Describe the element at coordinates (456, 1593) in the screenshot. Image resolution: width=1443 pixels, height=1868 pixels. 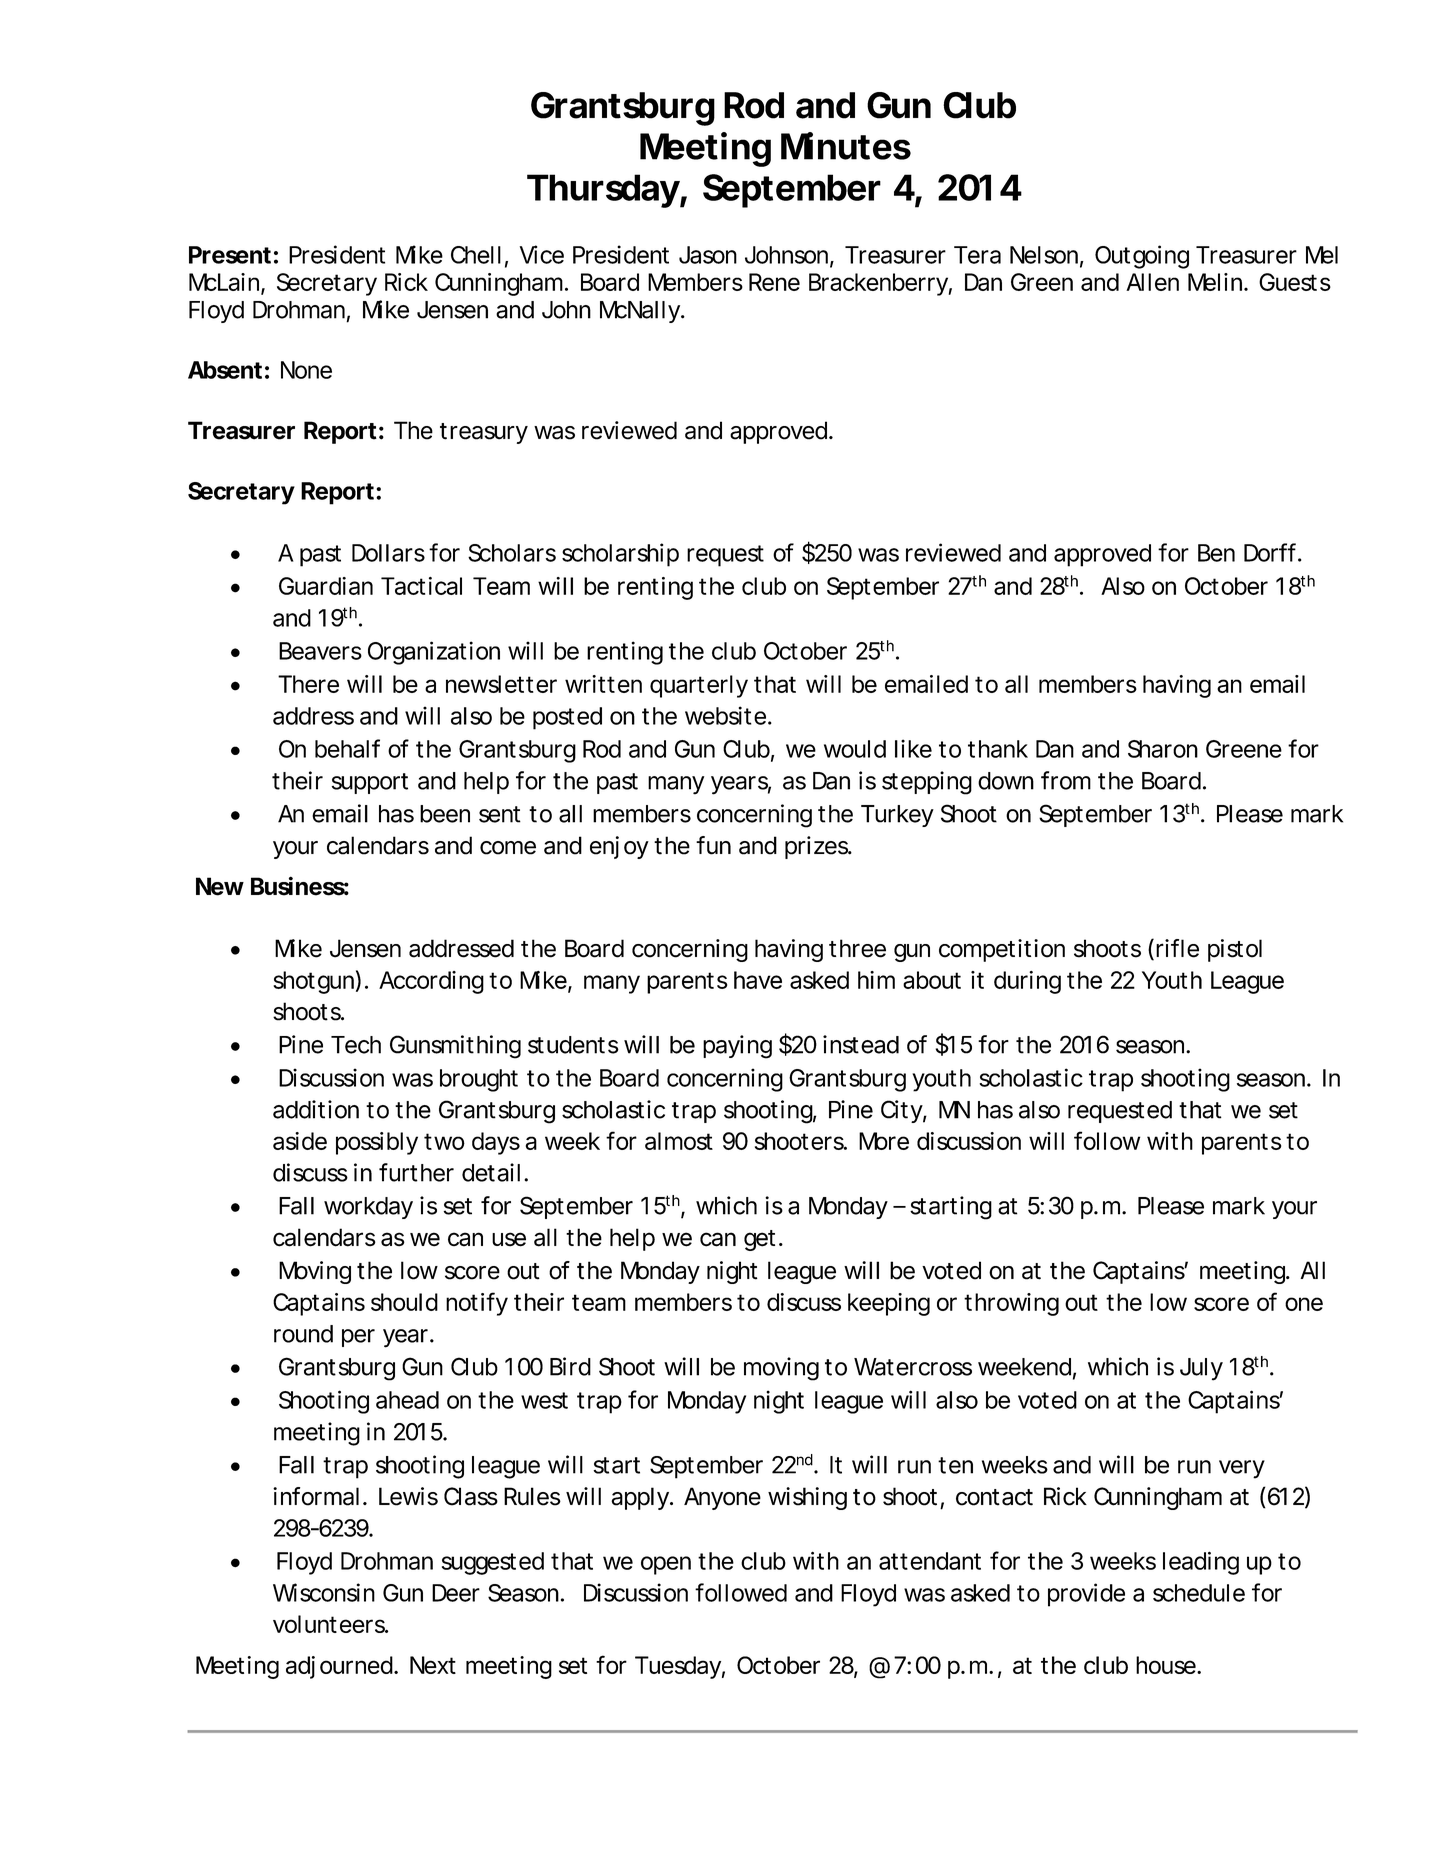
I see `Deer` at that location.
